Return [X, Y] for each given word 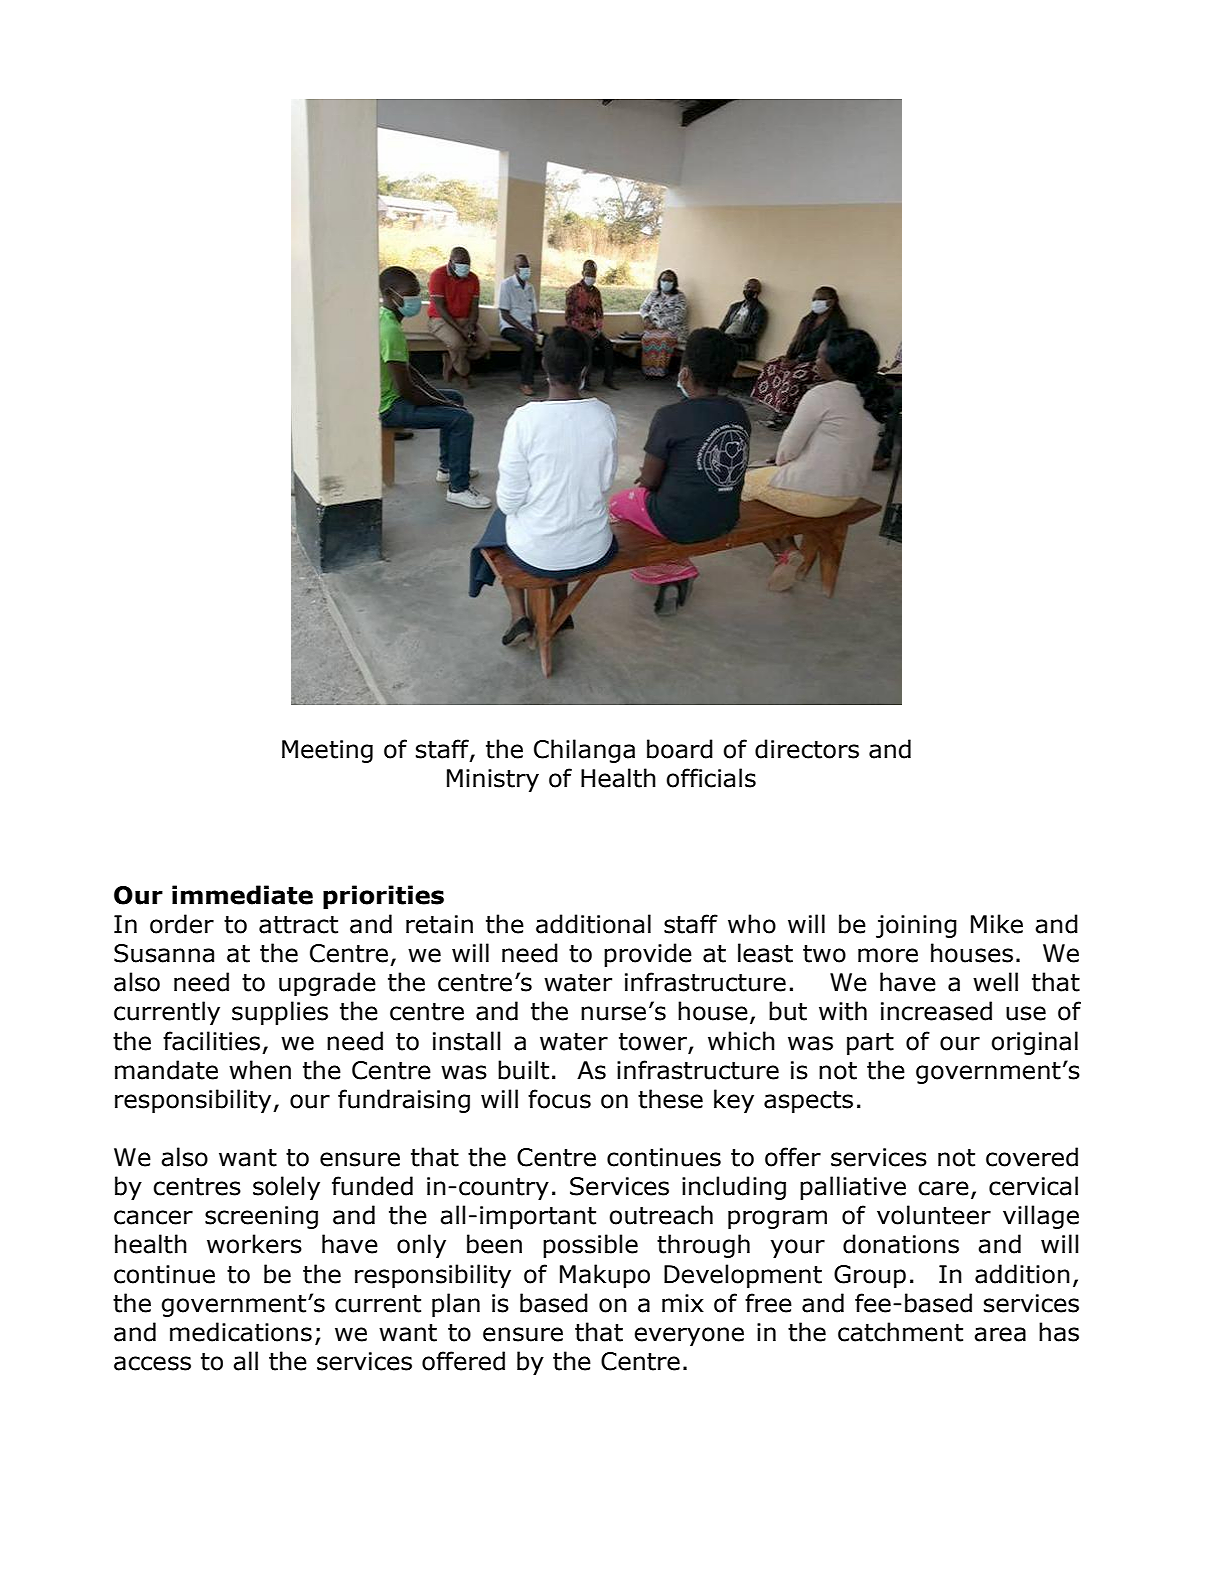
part [870, 1044]
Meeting [327, 751]
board [680, 749]
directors [807, 749]
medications [241, 1332]
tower [653, 1042]
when [260, 1070]
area [1000, 1334]
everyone [689, 1336]
